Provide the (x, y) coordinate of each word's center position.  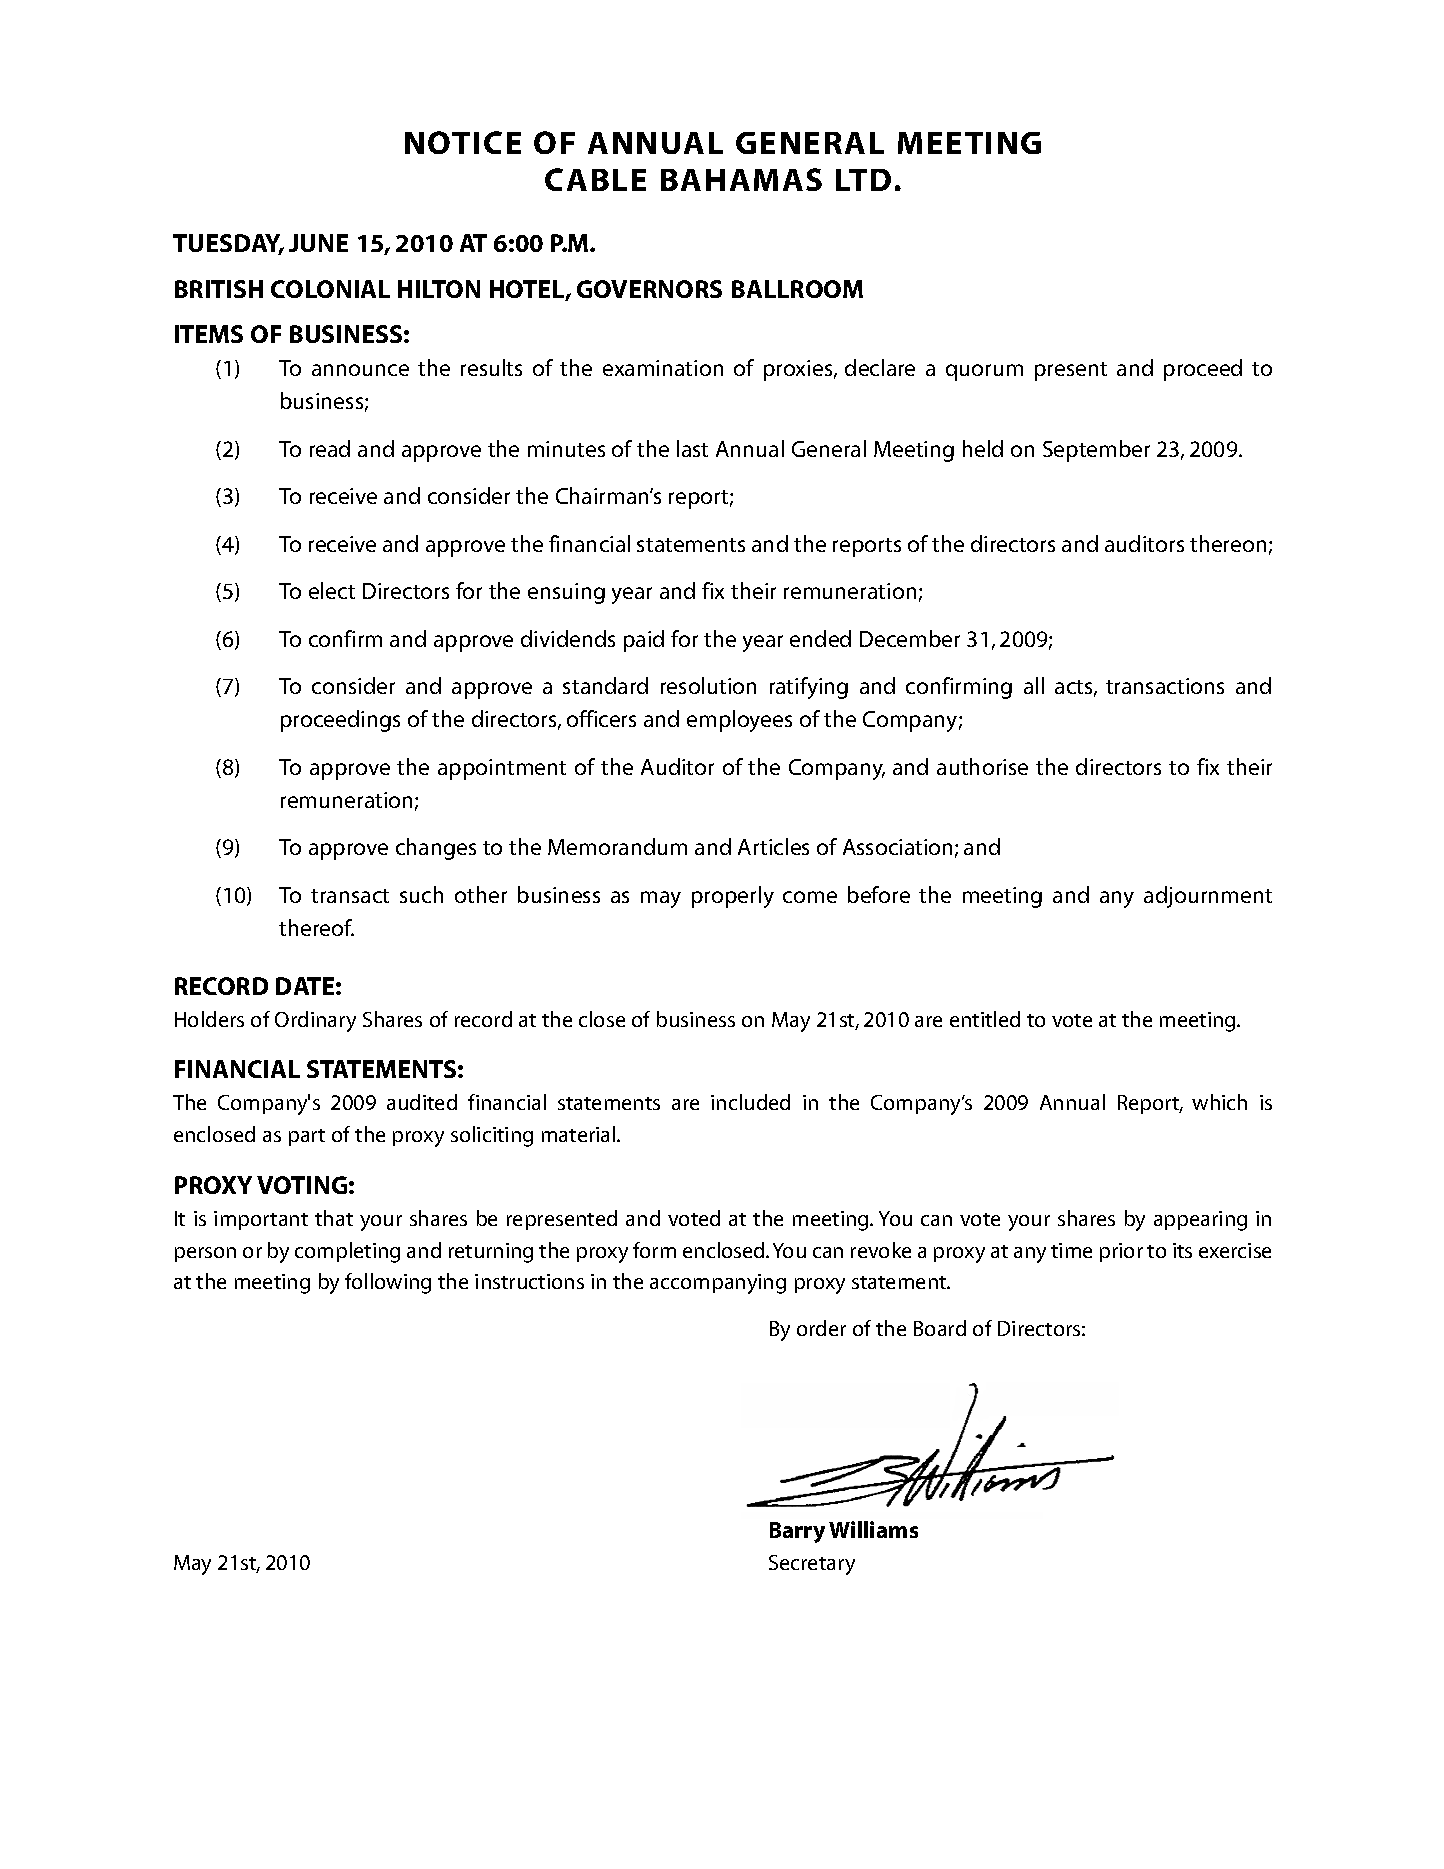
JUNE (318, 243)
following (388, 1283)
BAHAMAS (741, 179)
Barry (797, 1532)
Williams (873, 1529)
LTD (863, 180)
